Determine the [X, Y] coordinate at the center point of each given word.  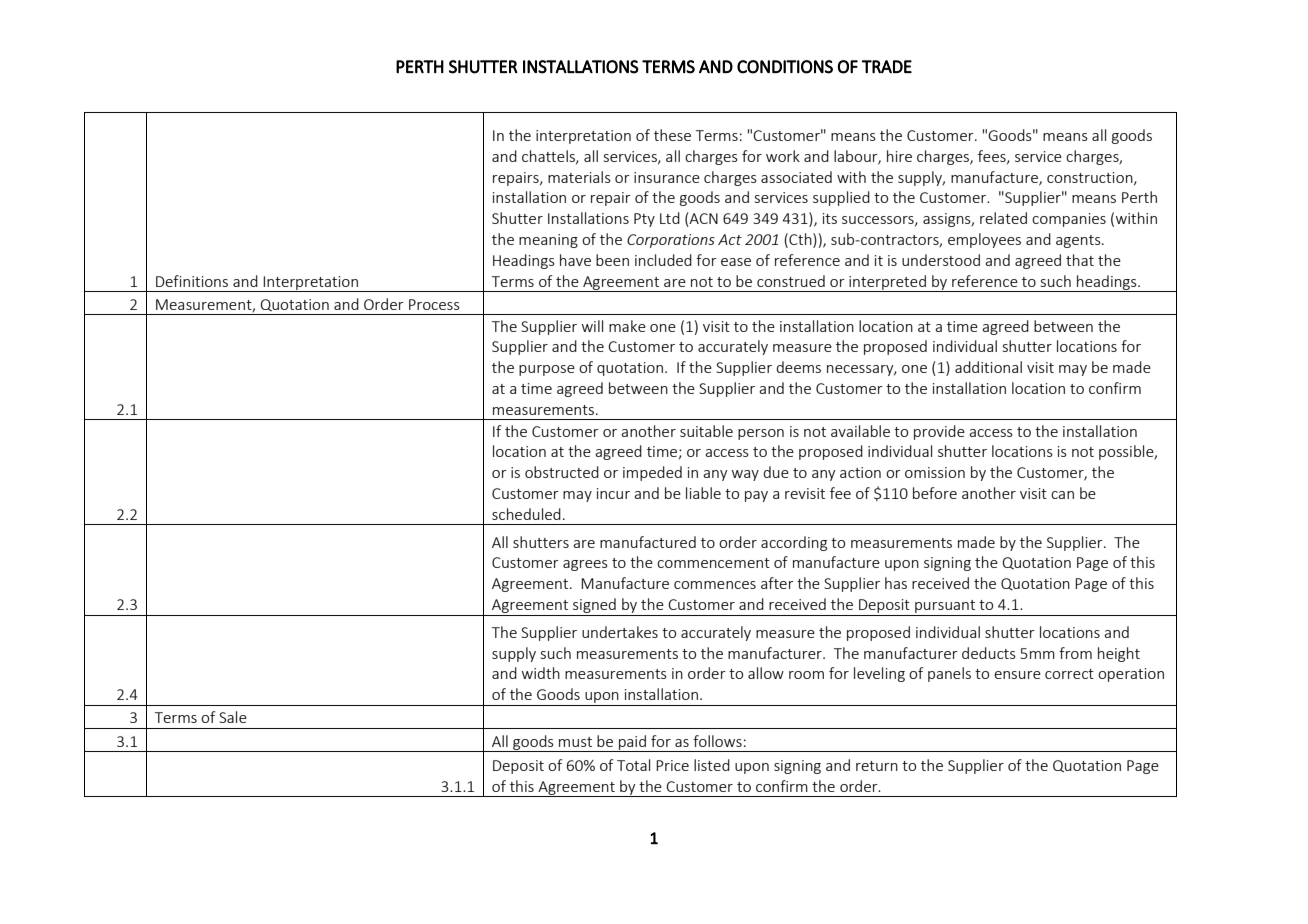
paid [632, 743]
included [663, 260]
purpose [547, 370]
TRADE [887, 66]
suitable [706, 431]
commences [715, 585]
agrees [585, 565]
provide [939, 432]
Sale [233, 717]
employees [984, 240]
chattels [549, 157]
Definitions [192, 281]
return [877, 766]
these [672, 135]
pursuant [945, 608]
